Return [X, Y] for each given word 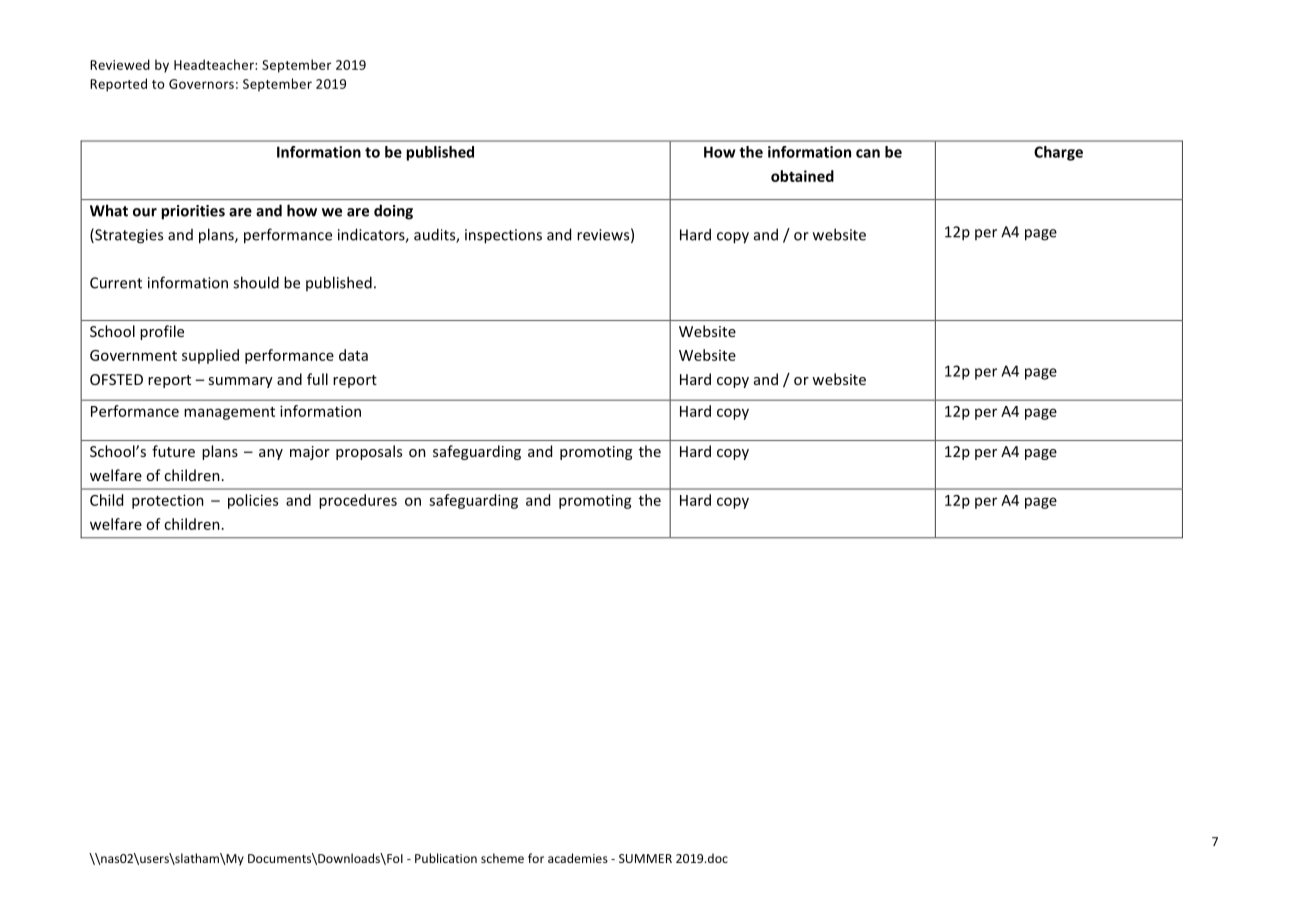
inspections [503, 236]
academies [578, 858]
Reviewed [120, 64]
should [256, 282]
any [271, 454]
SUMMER [645, 858]
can [868, 153]
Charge [1058, 153]
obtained [802, 176]
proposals [369, 452]
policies [253, 501]
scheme [502, 858]
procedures [358, 501]
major [310, 453]
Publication [446, 858]
